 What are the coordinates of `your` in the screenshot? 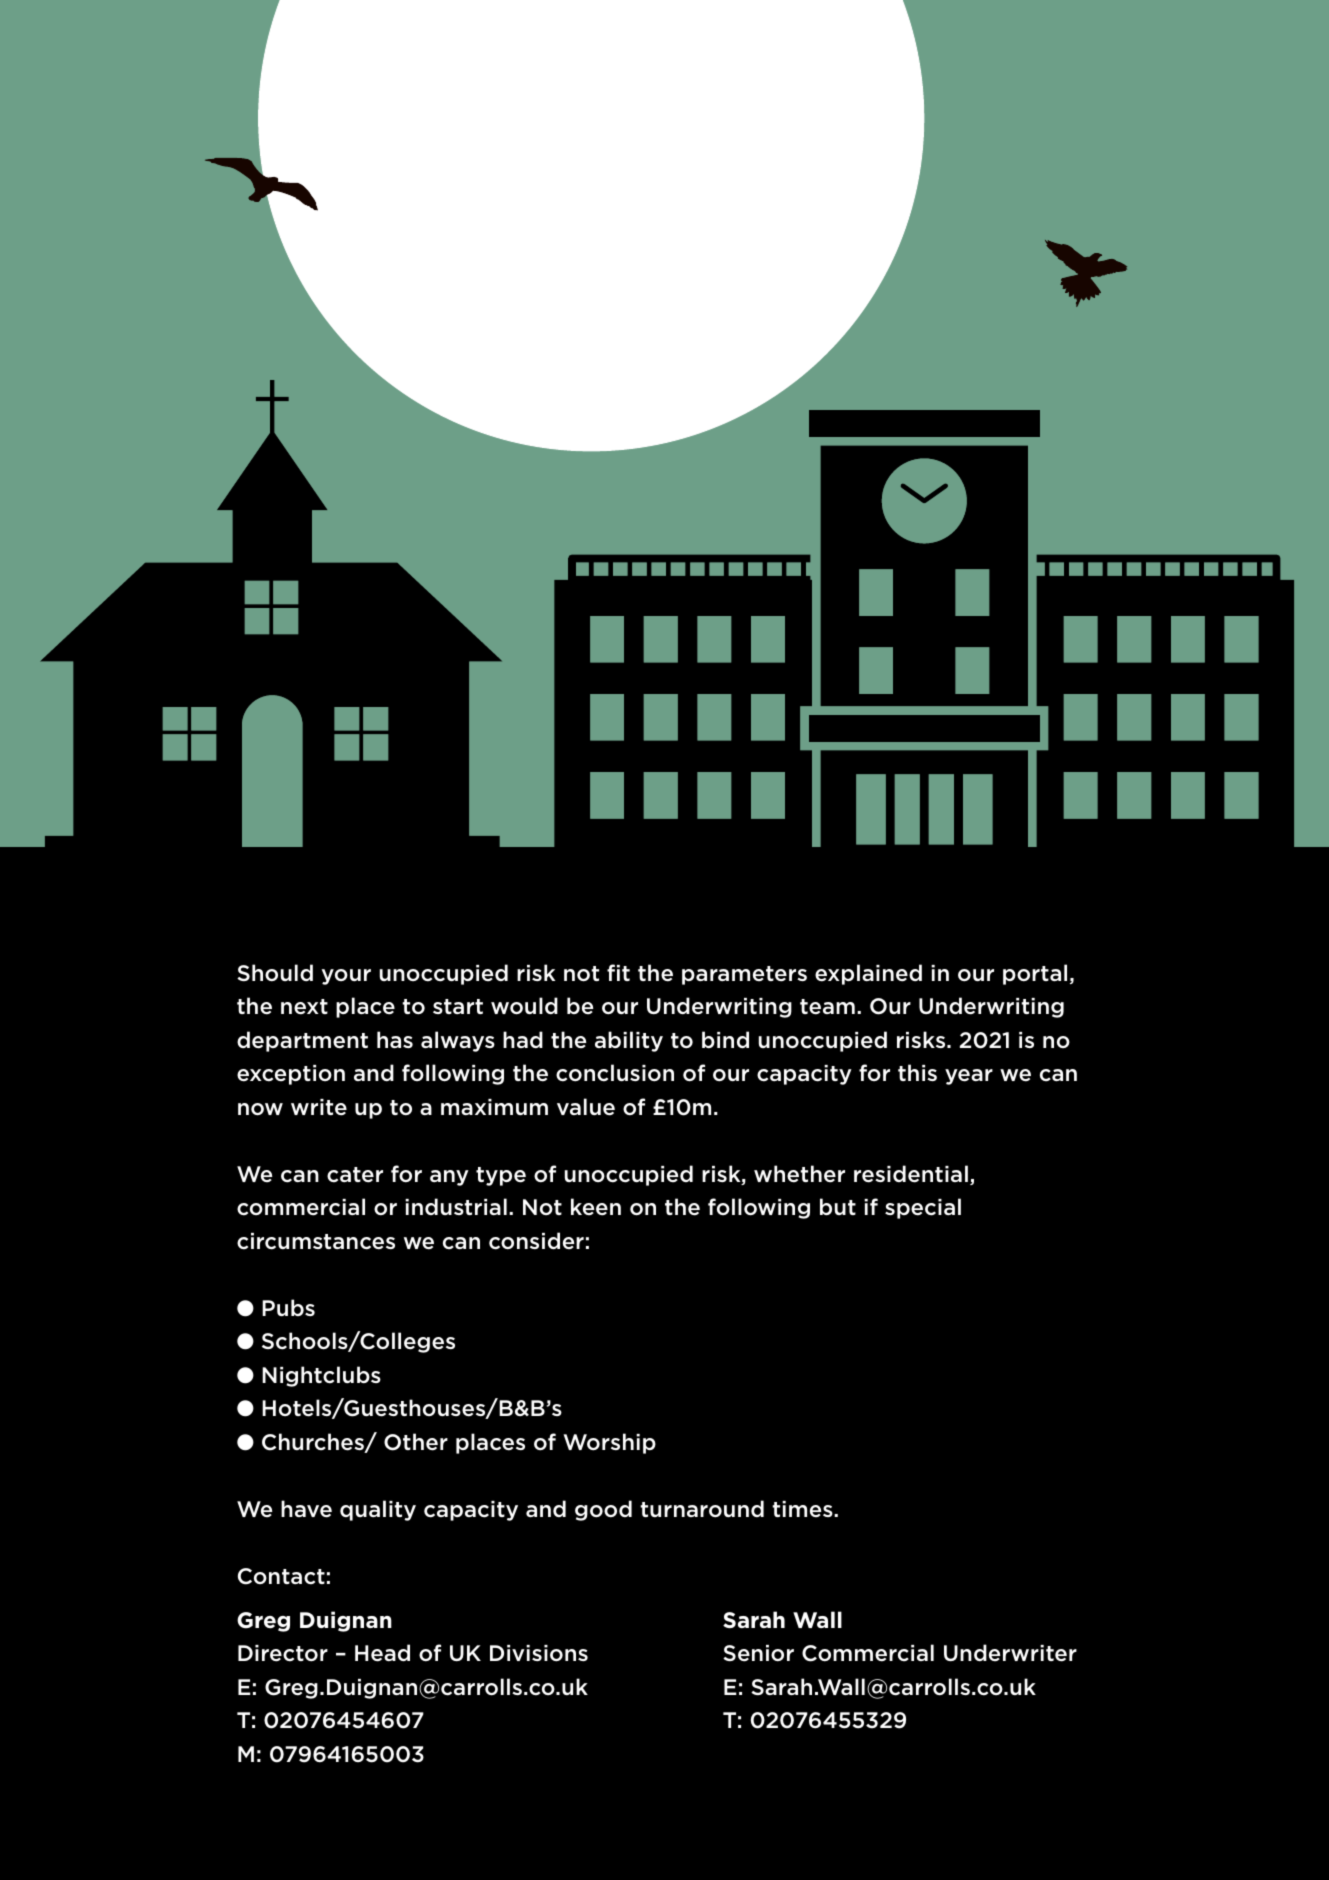 It's located at (346, 977).
